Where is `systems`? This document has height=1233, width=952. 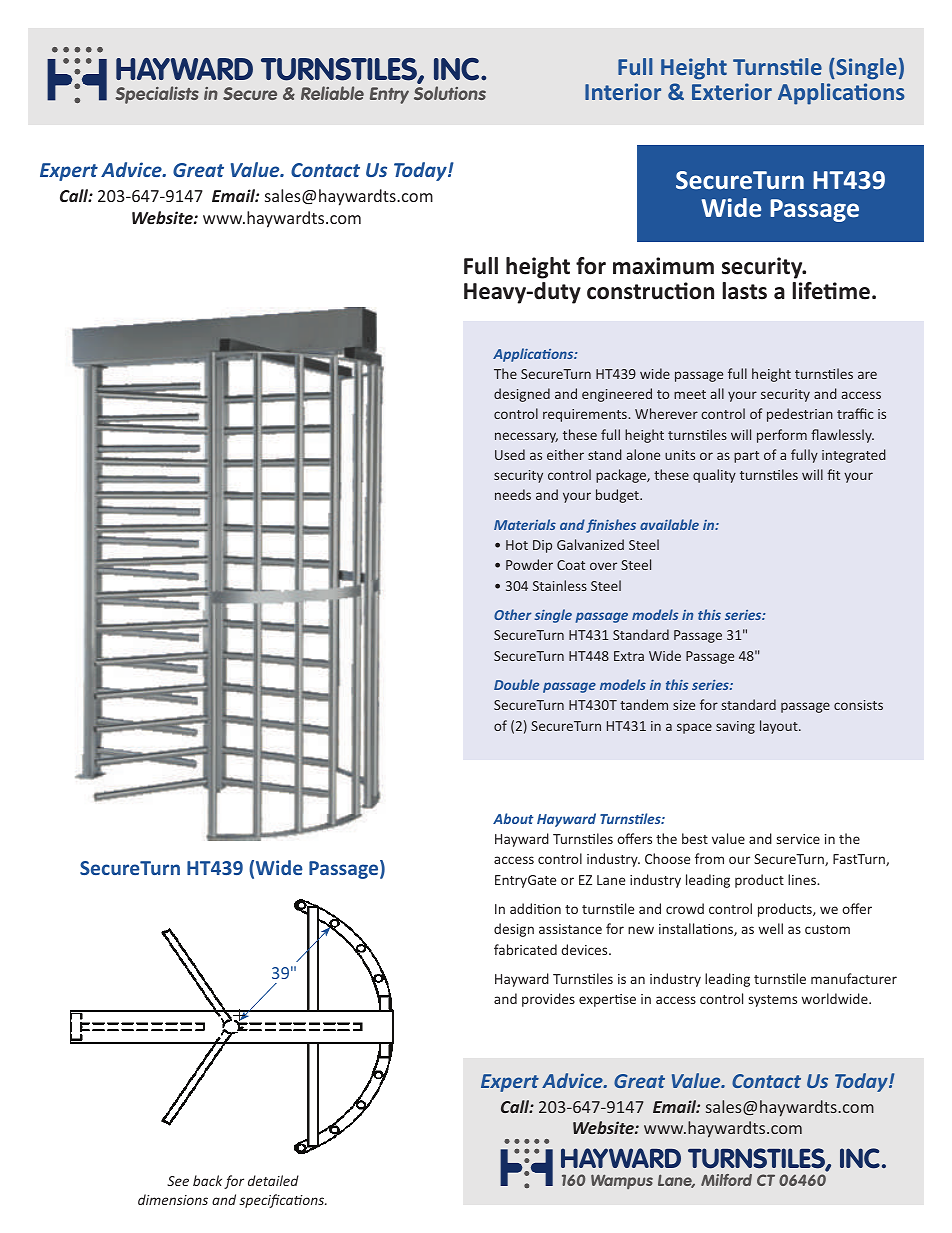
systems is located at coordinates (773, 1001).
